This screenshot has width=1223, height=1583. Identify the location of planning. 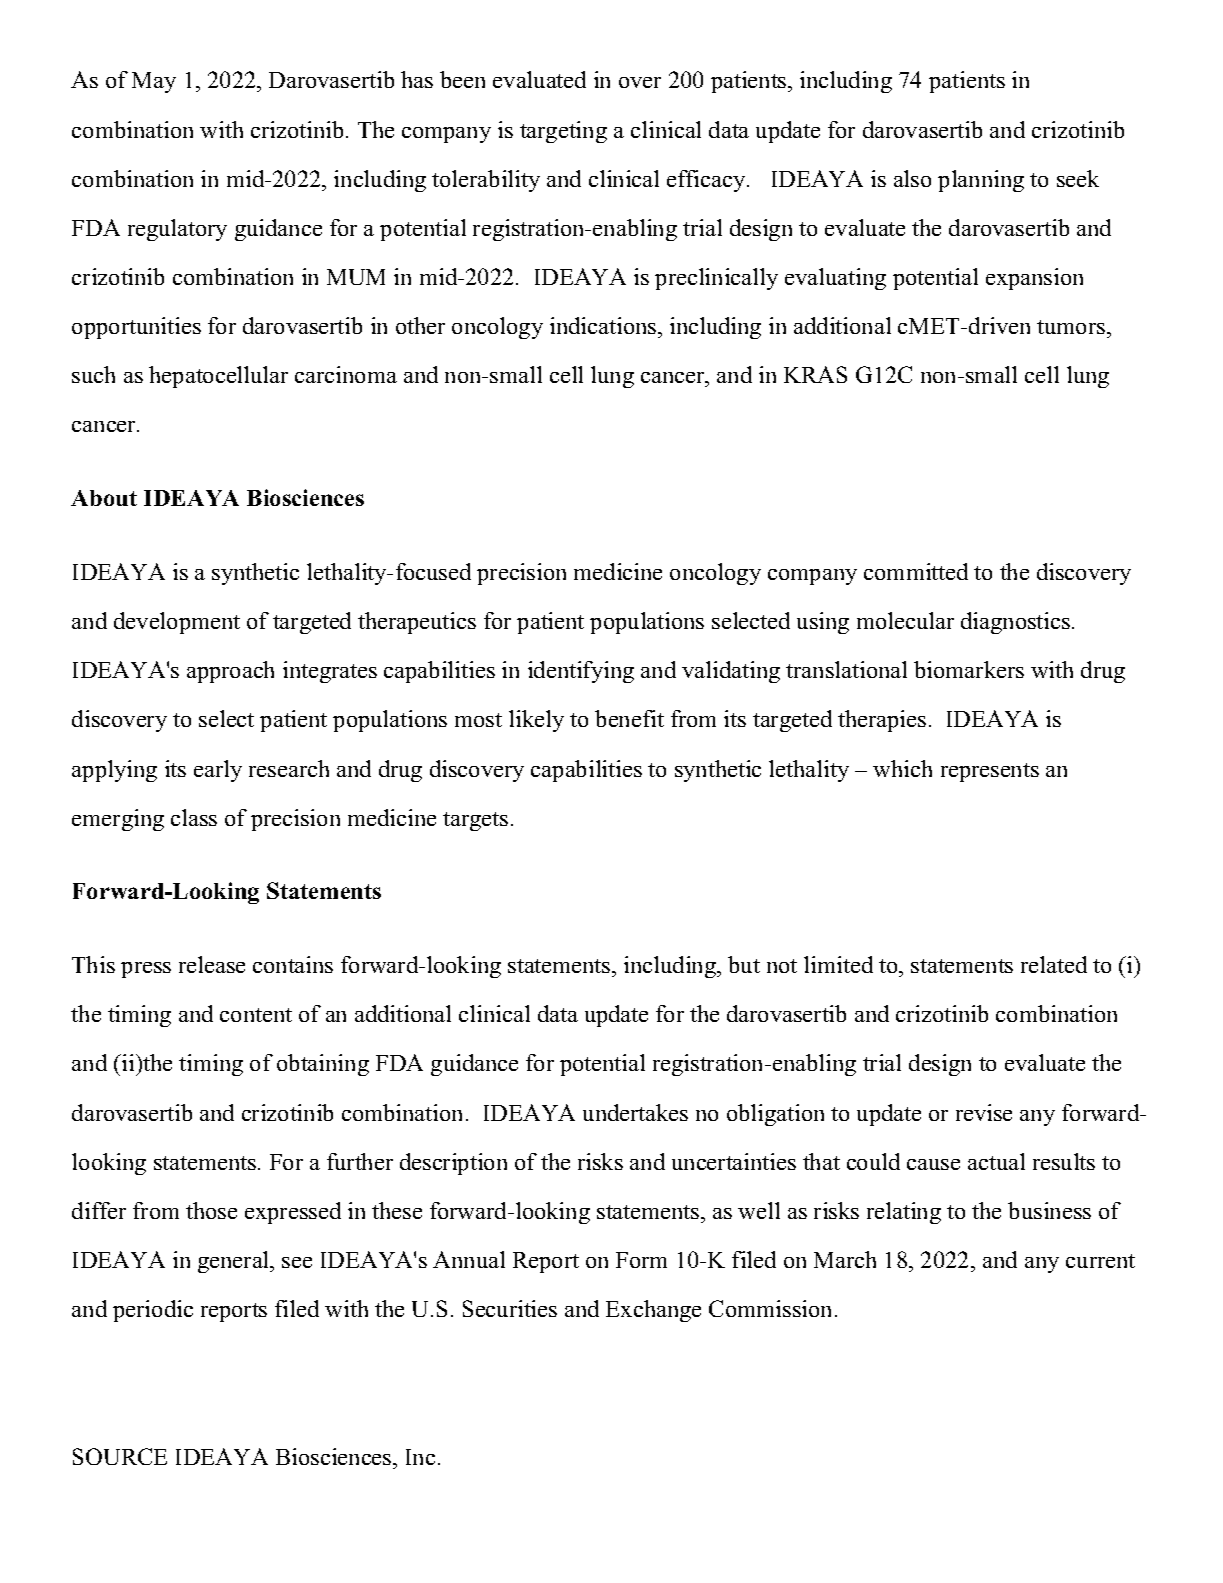
(981, 181).
